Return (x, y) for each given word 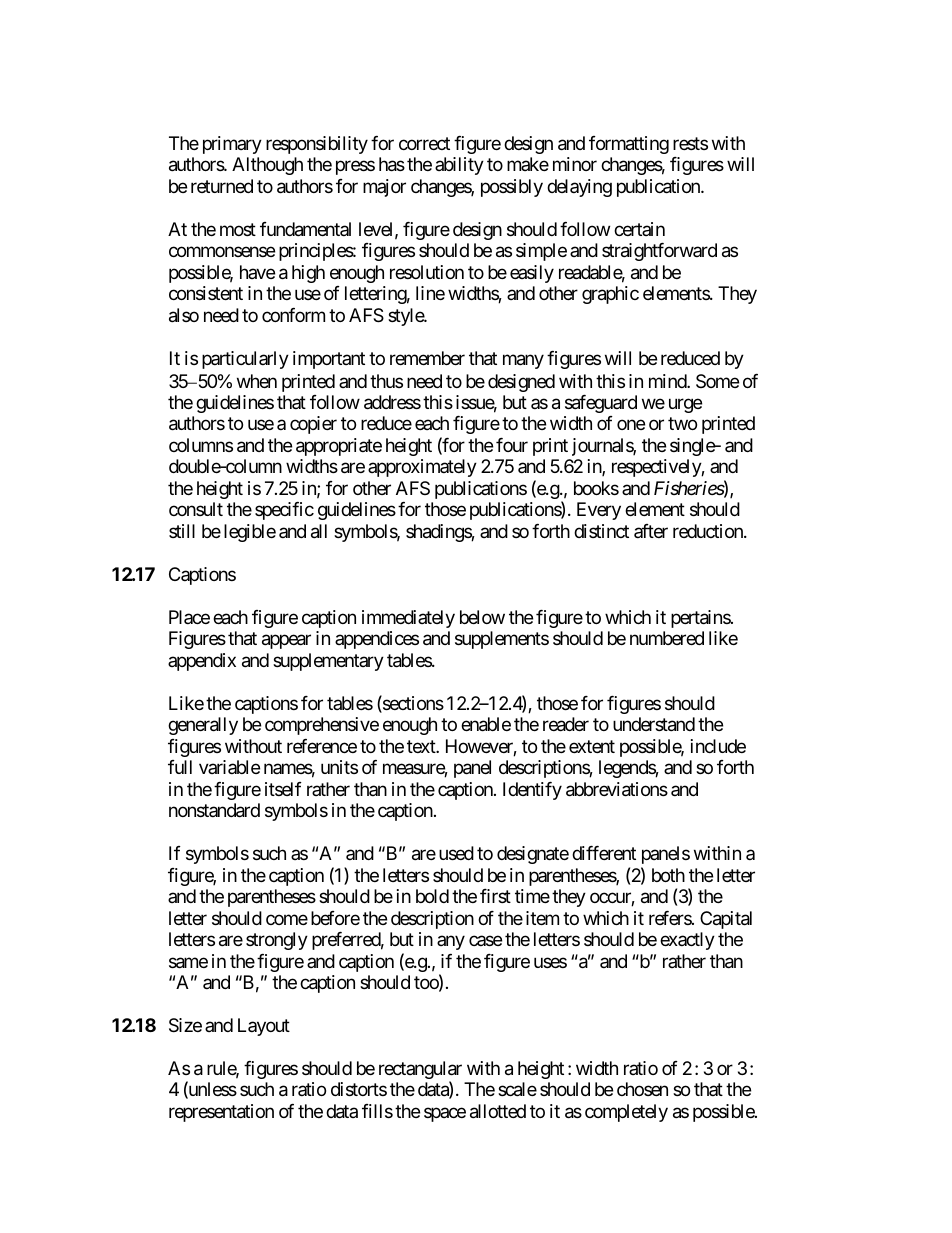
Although (267, 166)
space (445, 1114)
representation (221, 1113)
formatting (629, 145)
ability (459, 166)
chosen (642, 1089)
